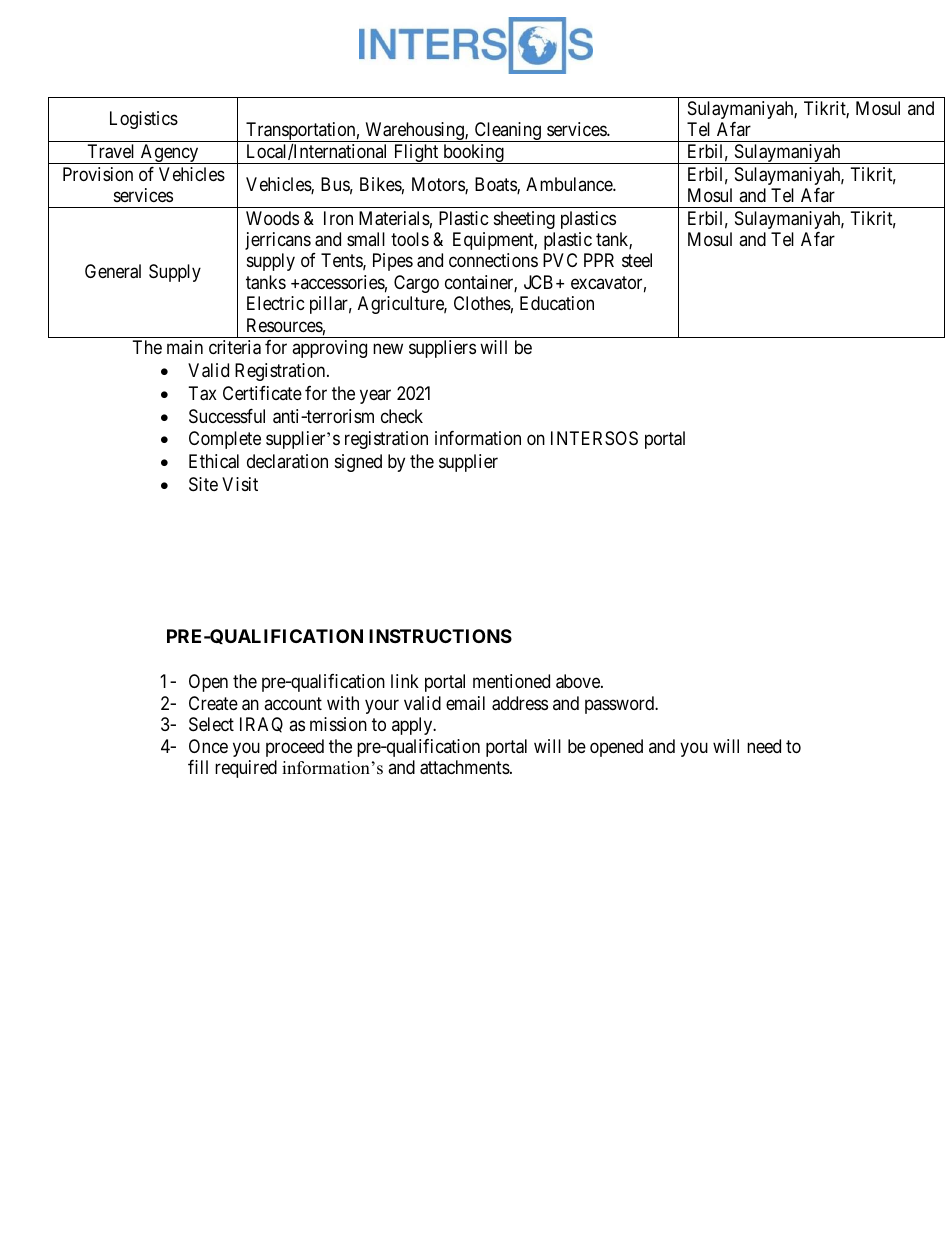 The height and width of the image is (1233, 952). Describe the element at coordinates (416, 284) in the image. I see `Cargo` at that location.
